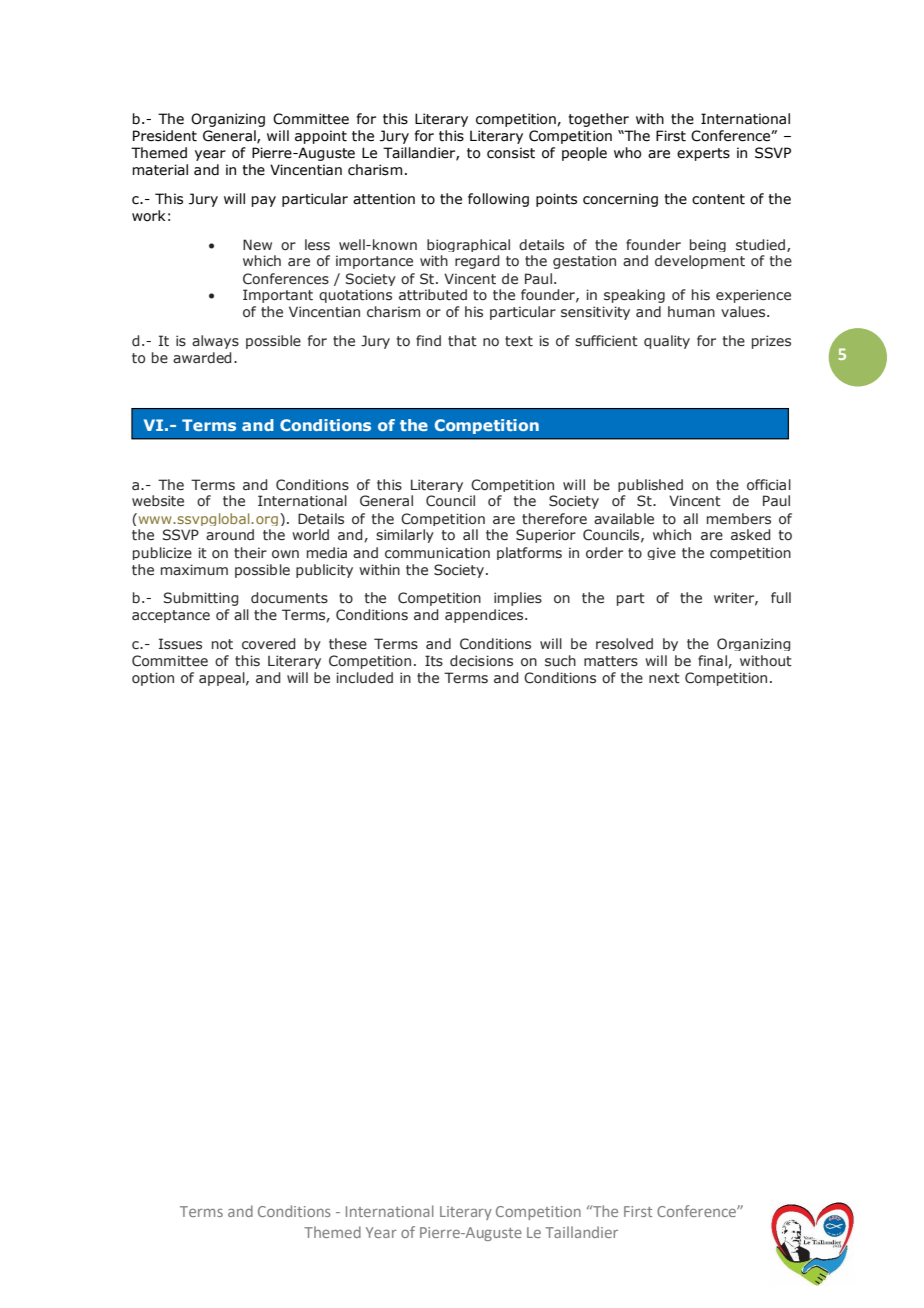  I want to click on communication, so click(437, 552).
